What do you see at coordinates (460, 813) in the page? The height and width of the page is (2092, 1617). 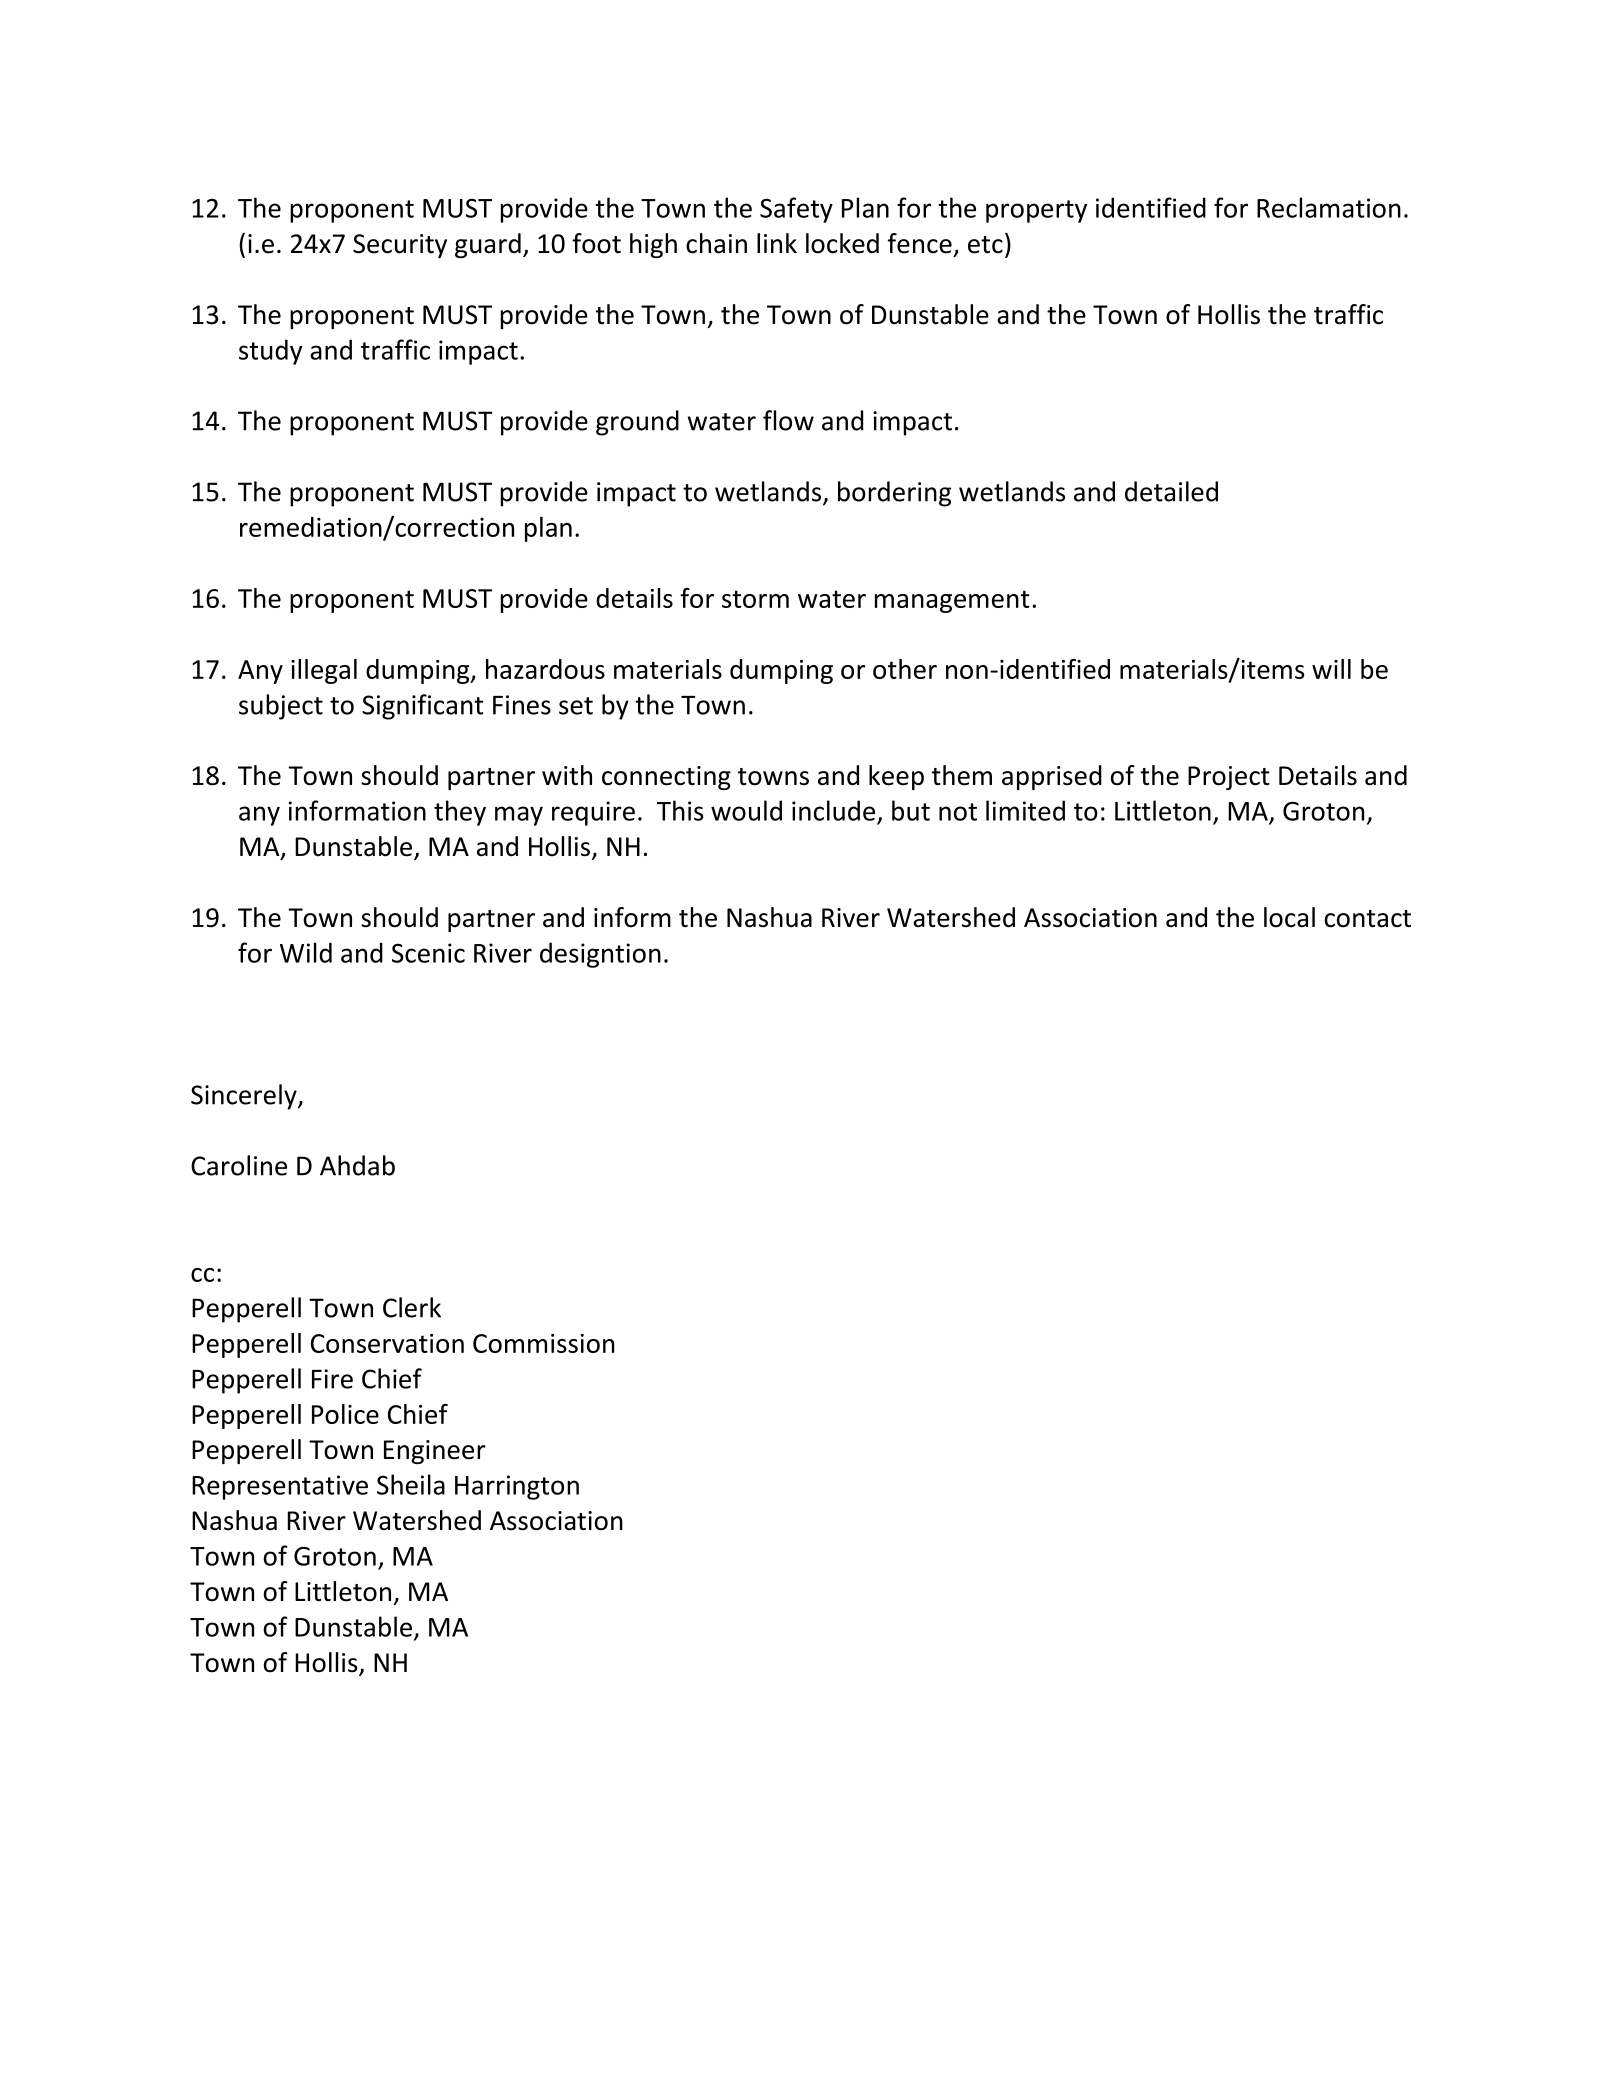 I see `they` at bounding box center [460, 813].
